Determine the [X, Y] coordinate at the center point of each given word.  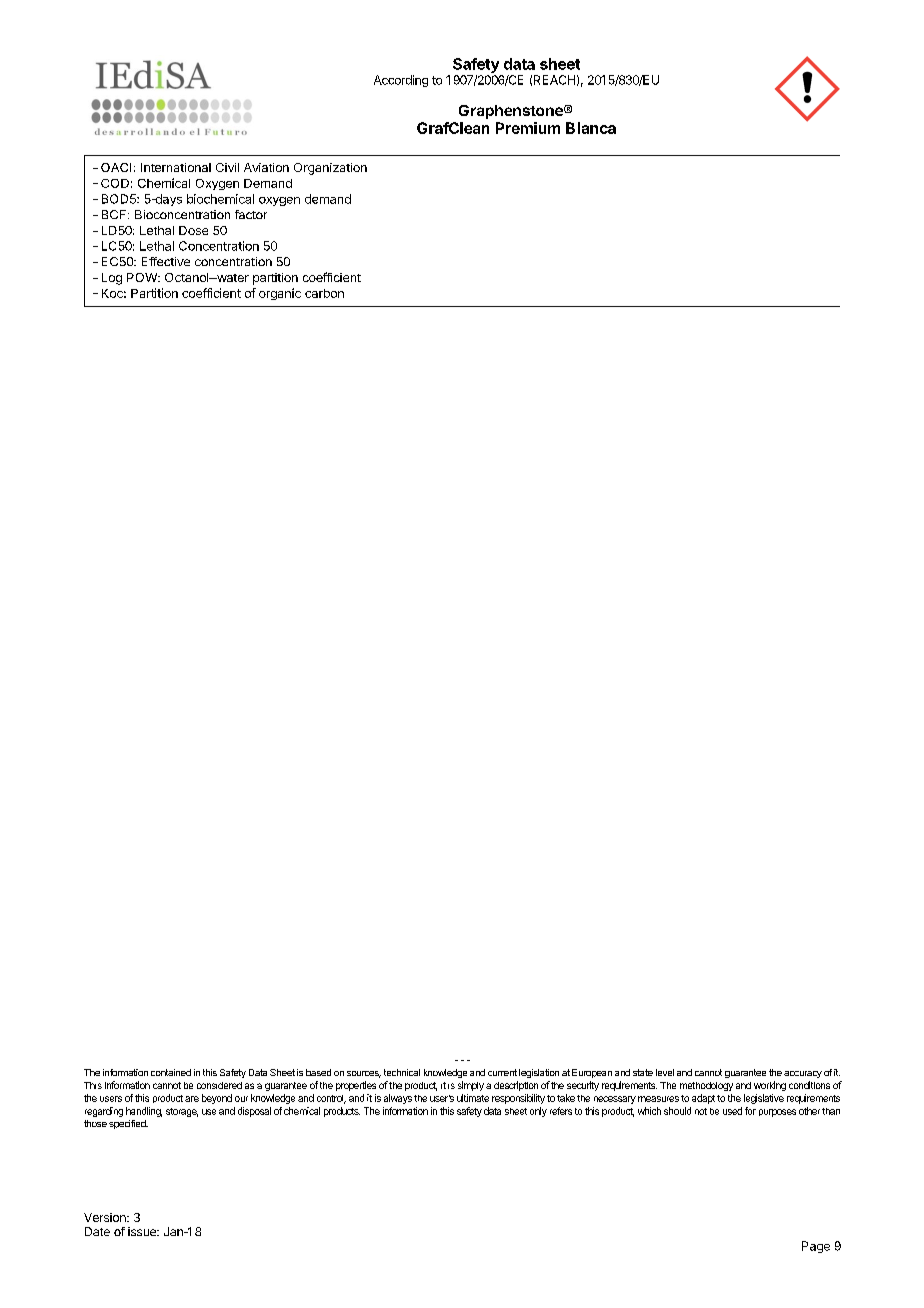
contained [171, 1072]
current [502, 1072]
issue [143, 1231]
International [176, 167]
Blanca [591, 128]
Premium [528, 128]
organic [280, 294]
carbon [324, 293]
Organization [330, 169]
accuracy [803, 1074]
